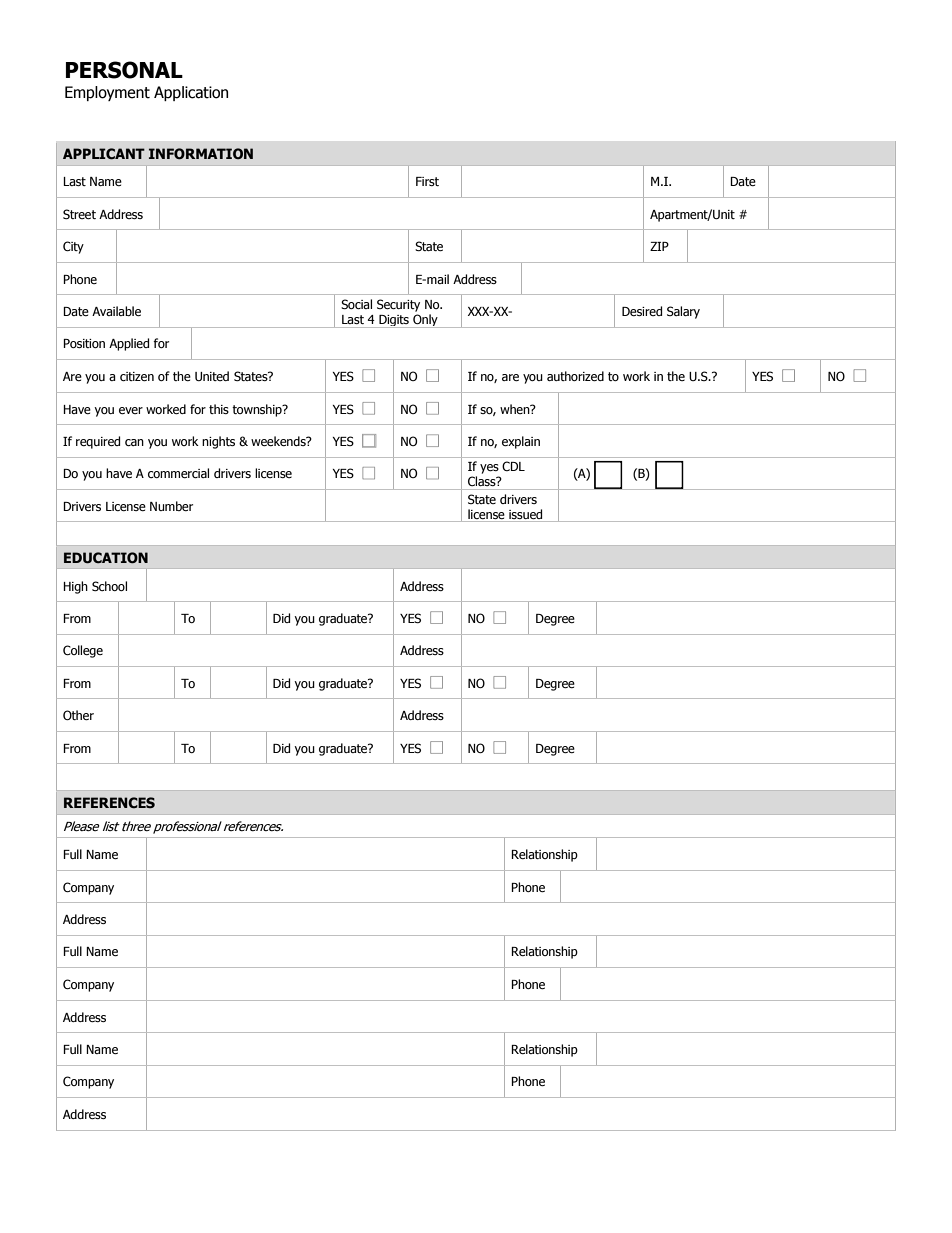 This page has height=1233, width=952. What do you see at coordinates (78, 715) in the page?
I see `Other` at bounding box center [78, 715].
